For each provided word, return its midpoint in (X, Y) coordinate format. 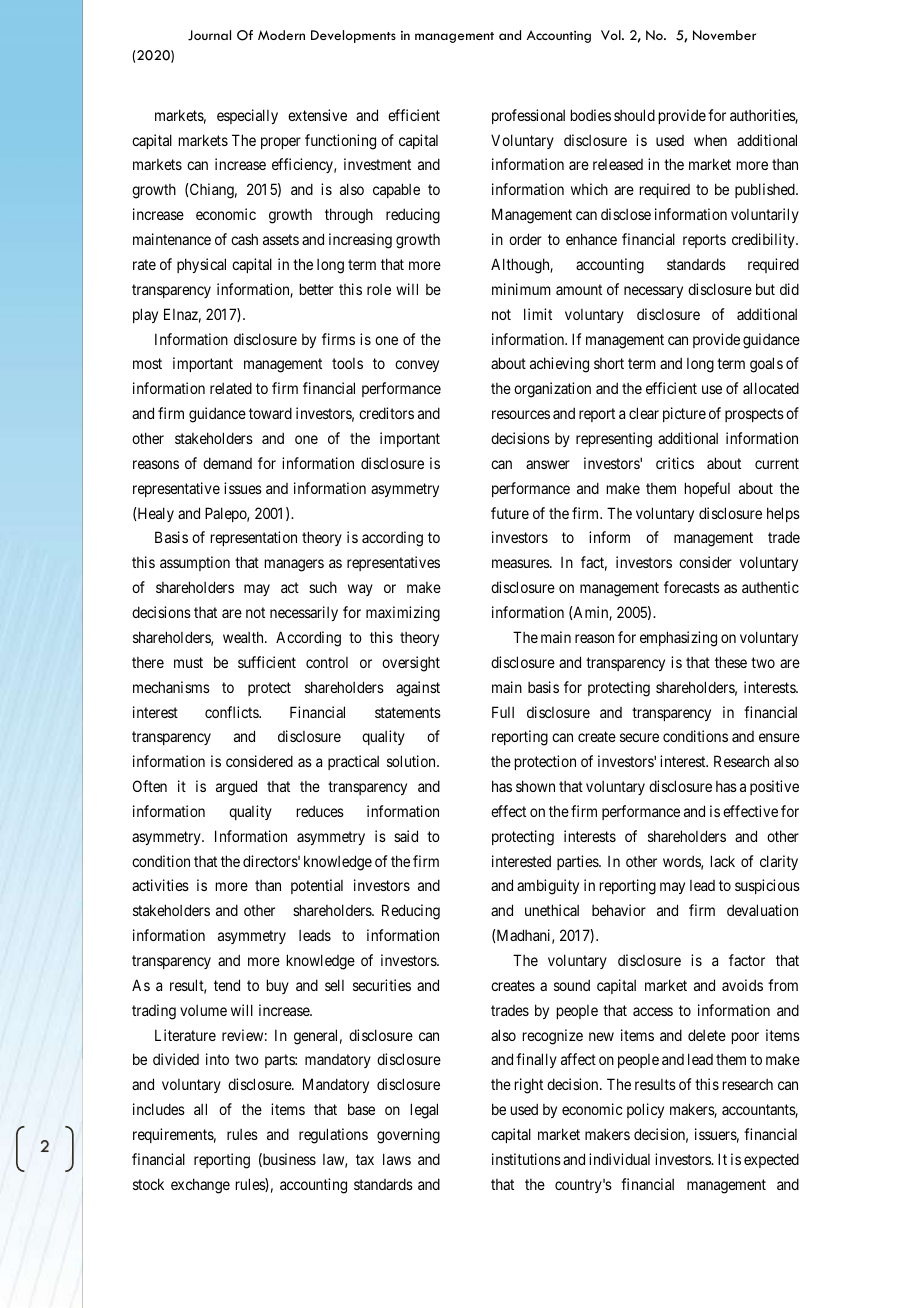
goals (766, 365)
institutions (526, 1159)
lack (723, 861)
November (724, 35)
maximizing (403, 614)
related (231, 388)
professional (528, 116)
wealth (244, 637)
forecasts (692, 587)
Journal (209, 35)
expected (771, 1160)
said (406, 836)
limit (538, 314)
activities (160, 885)
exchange (200, 1186)
